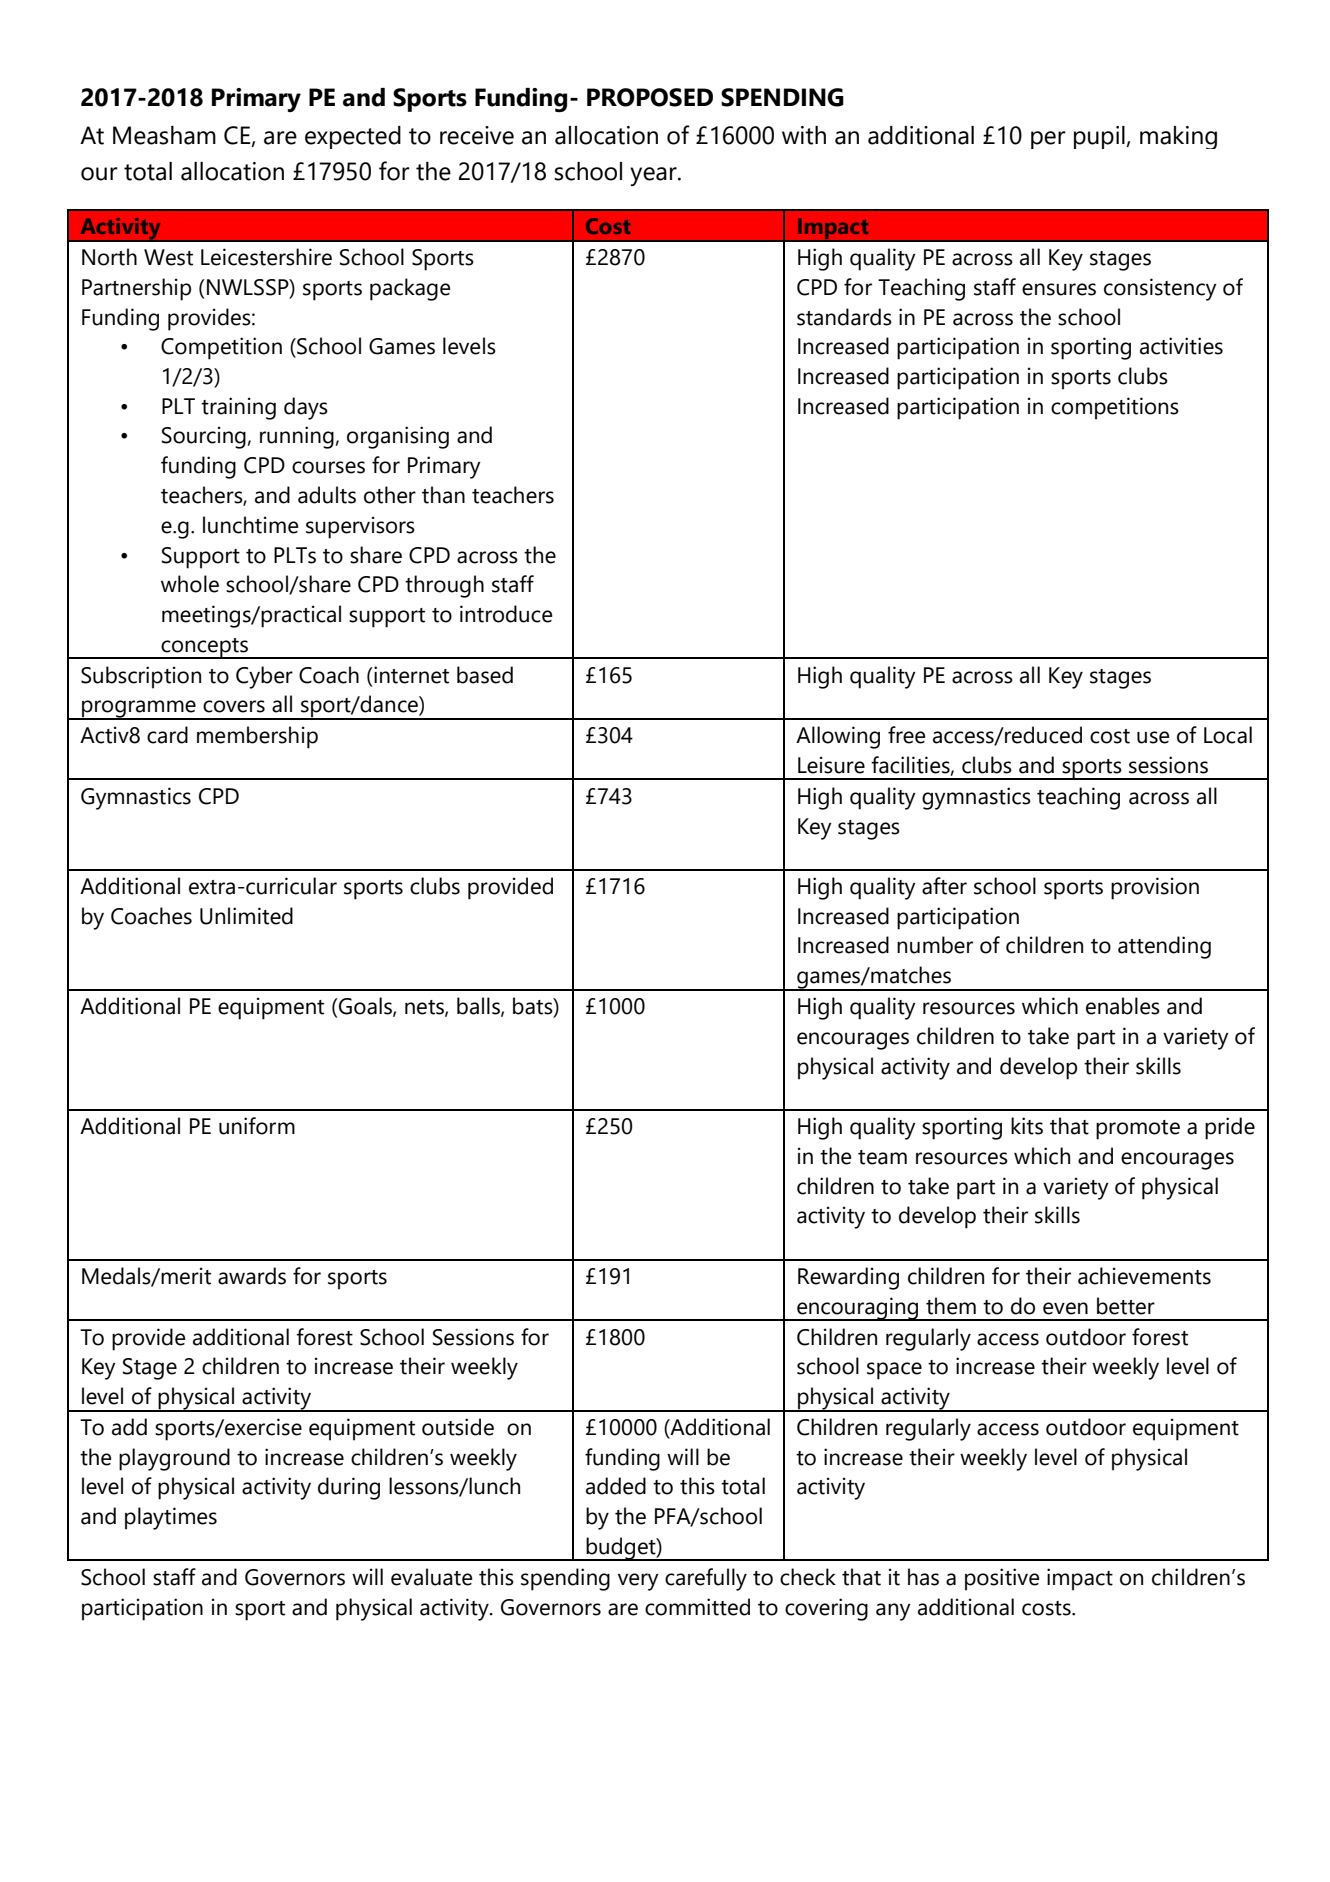 The height and width of the image is (1882, 1330). What do you see at coordinates (257, 1126) in the image?
I see `uniform` at bounding box center [257, 1126].
